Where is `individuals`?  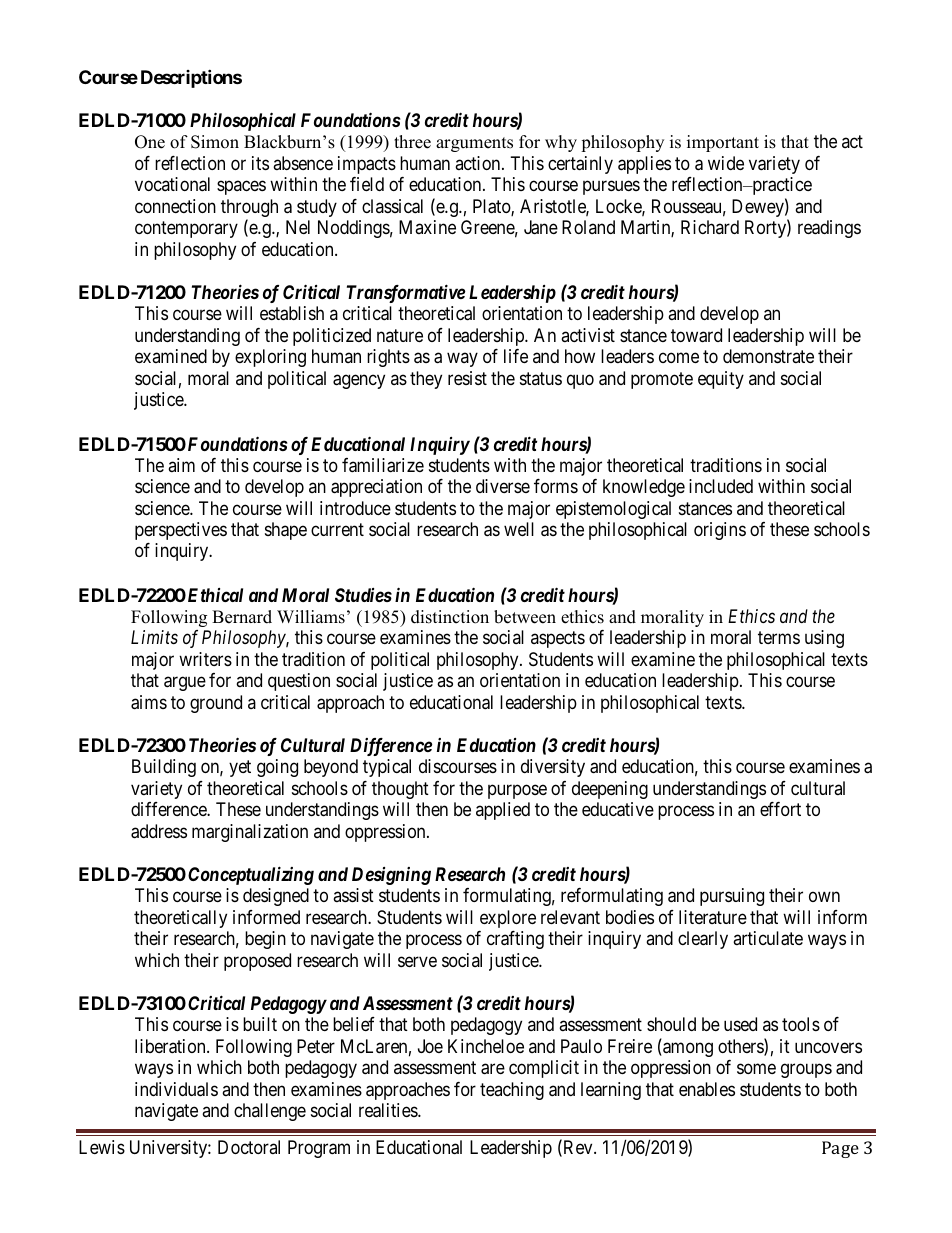
individuals is located at coordinates (176, 1089).
